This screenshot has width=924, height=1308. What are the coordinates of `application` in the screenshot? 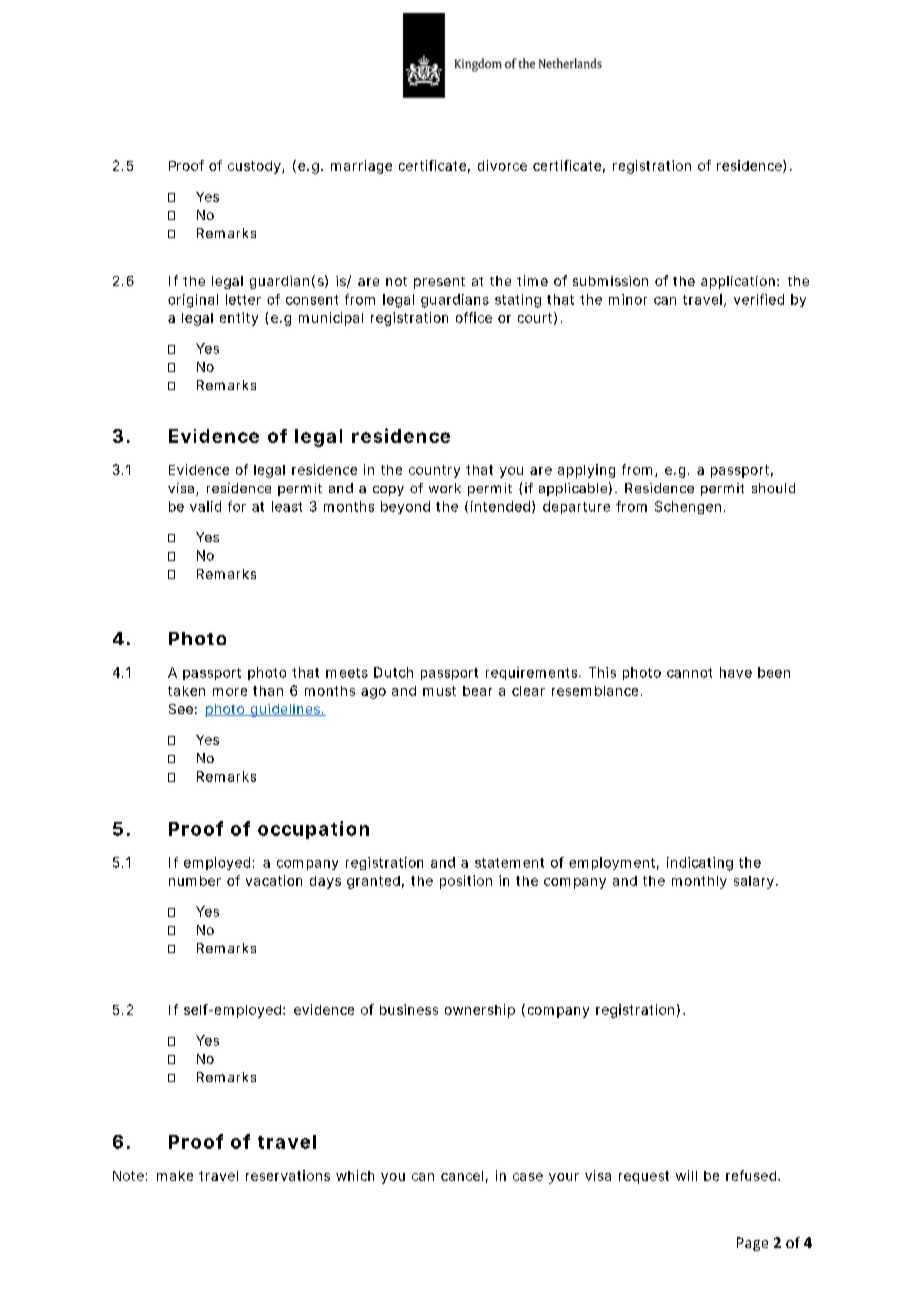 It's located at (738, 282).
